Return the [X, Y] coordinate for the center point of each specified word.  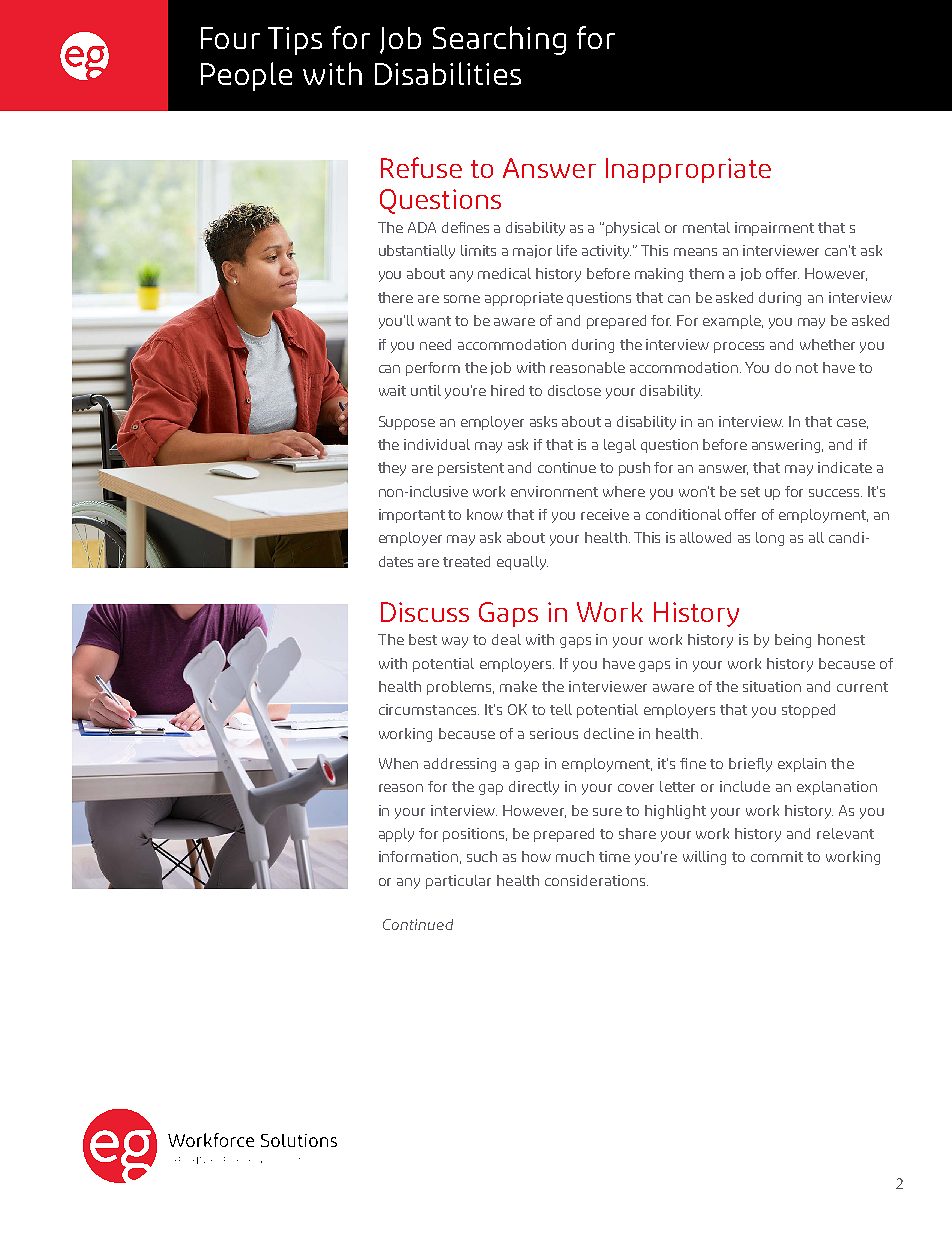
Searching [499, 40]
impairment [774, 229]
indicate [845, 467]
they [392, 469]
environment [554, 491]
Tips [295, 41]
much [575, 856]
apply [396, 835]
